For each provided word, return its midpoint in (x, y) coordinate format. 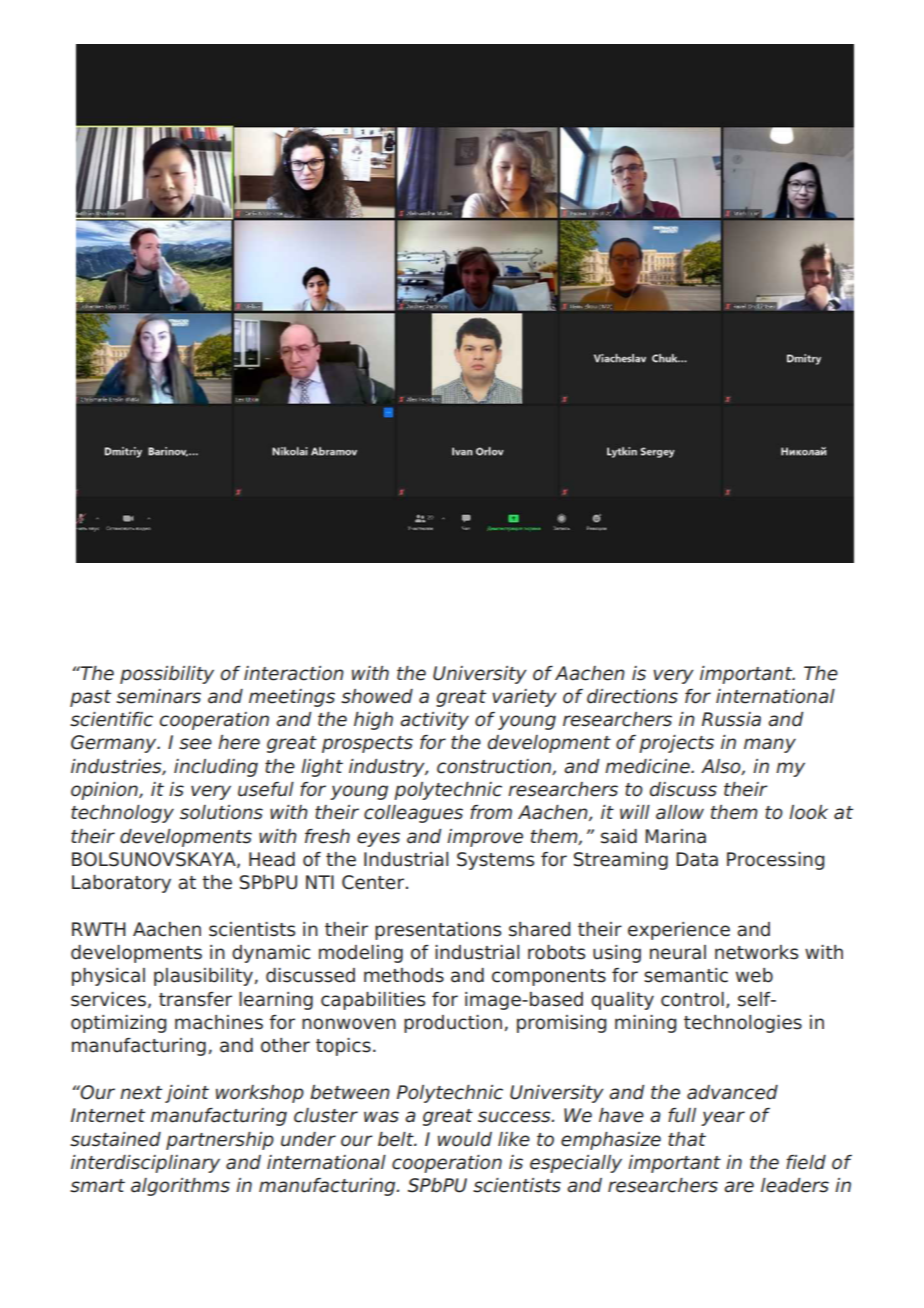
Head (272, 859)
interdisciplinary (145, 1164)
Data (697, 859)
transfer (195, 999)
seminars (158, 696)
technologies (743, 1024)
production (453, 1024)
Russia (731, 719)
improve (485, 838)
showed (377, 696)
